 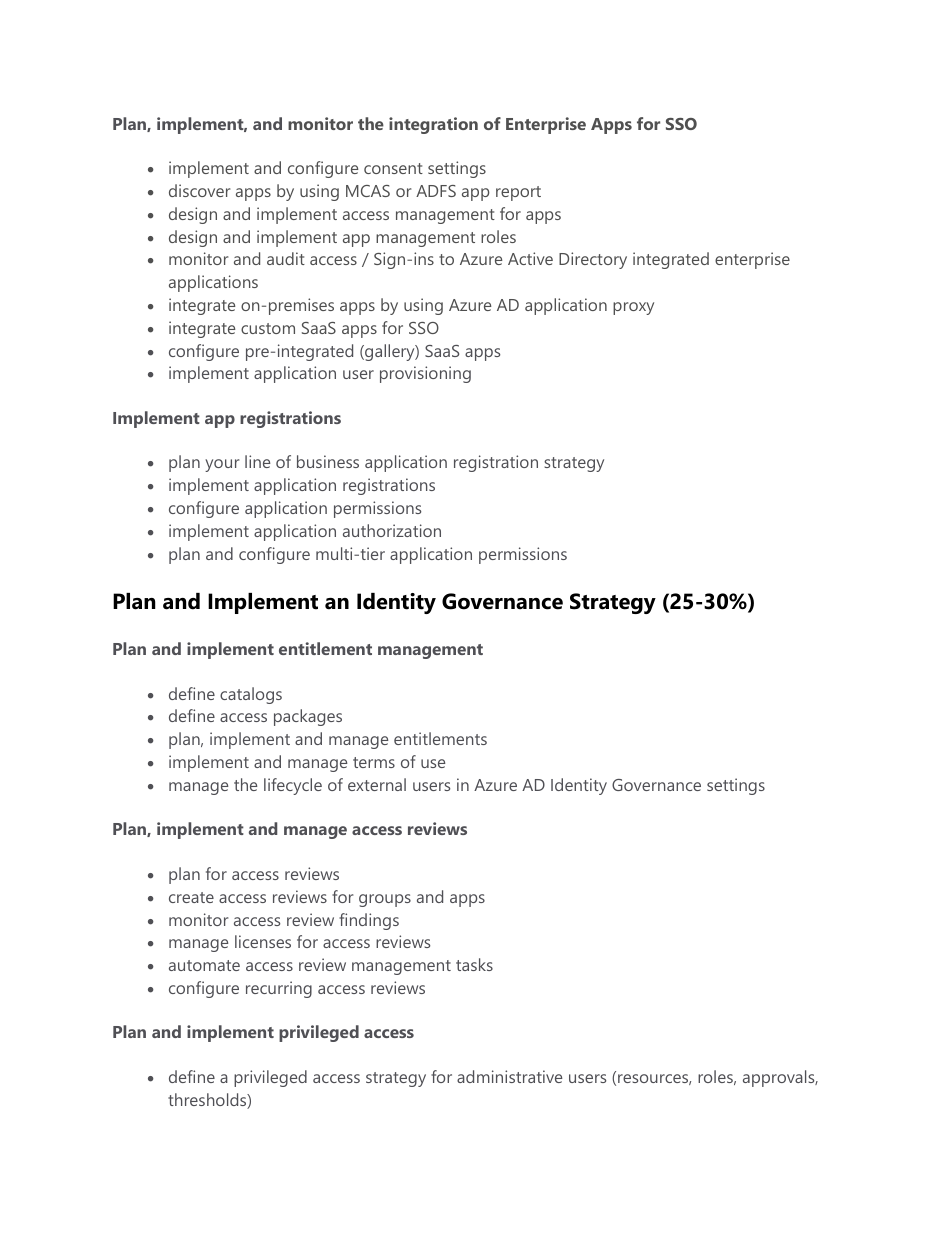 I want to click on recurring, so click(x=279, y=989).
